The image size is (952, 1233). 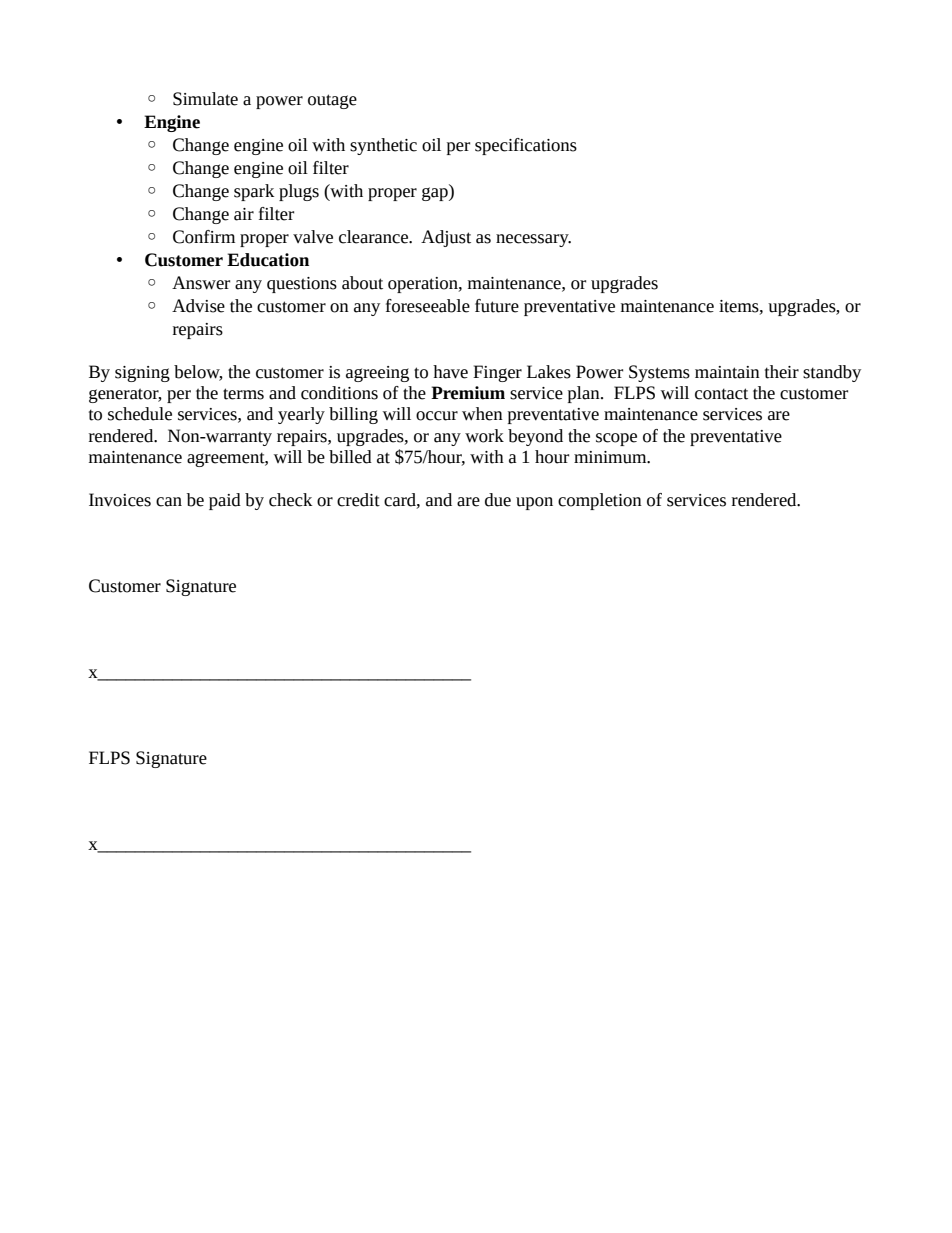 I want to click on maintain, so click(x=727, y=372).
